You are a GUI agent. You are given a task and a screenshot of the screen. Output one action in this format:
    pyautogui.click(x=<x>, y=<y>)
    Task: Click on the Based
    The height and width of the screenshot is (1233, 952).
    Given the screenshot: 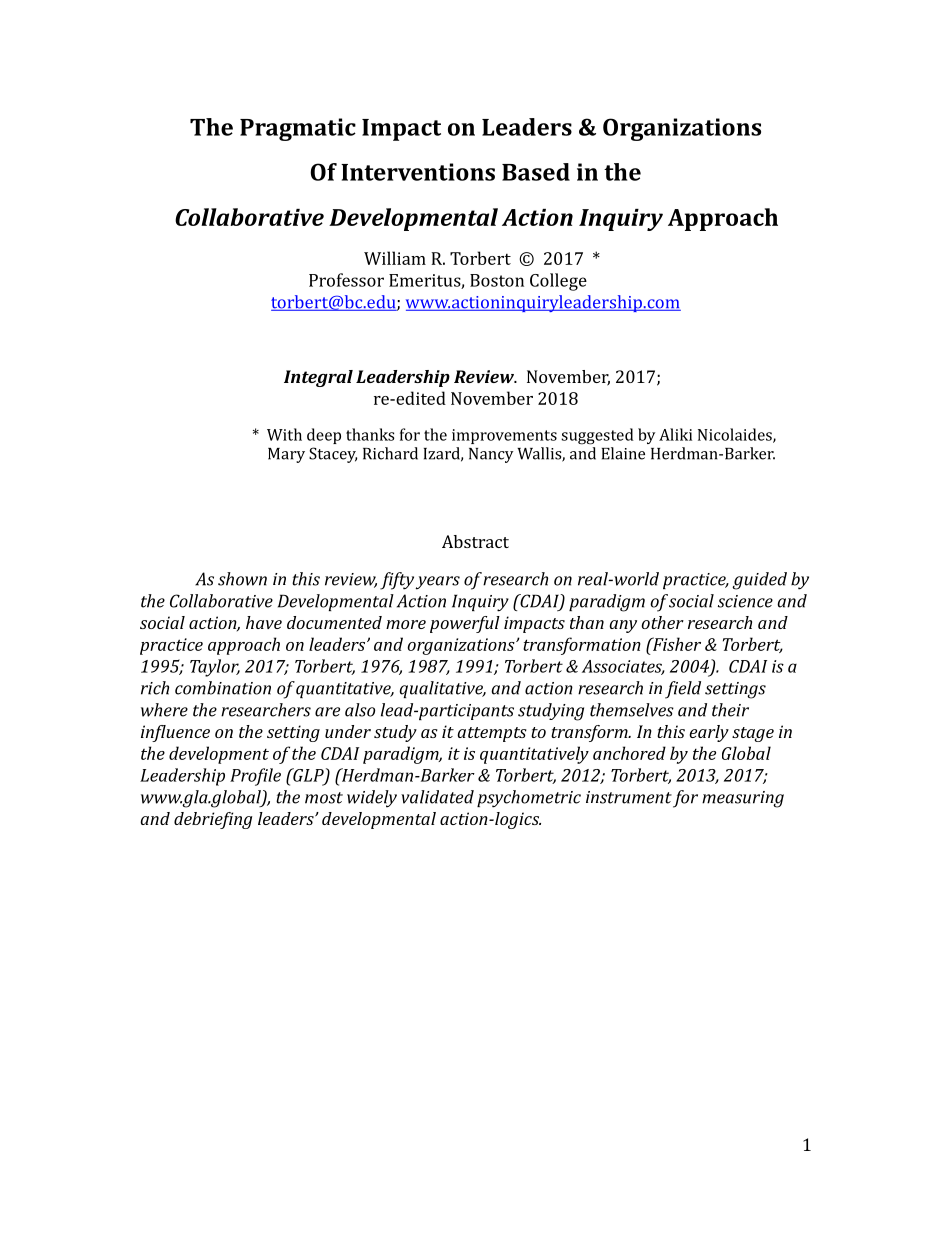 What is the action you would take?
    pyautogui.click(x=536, y=172)
